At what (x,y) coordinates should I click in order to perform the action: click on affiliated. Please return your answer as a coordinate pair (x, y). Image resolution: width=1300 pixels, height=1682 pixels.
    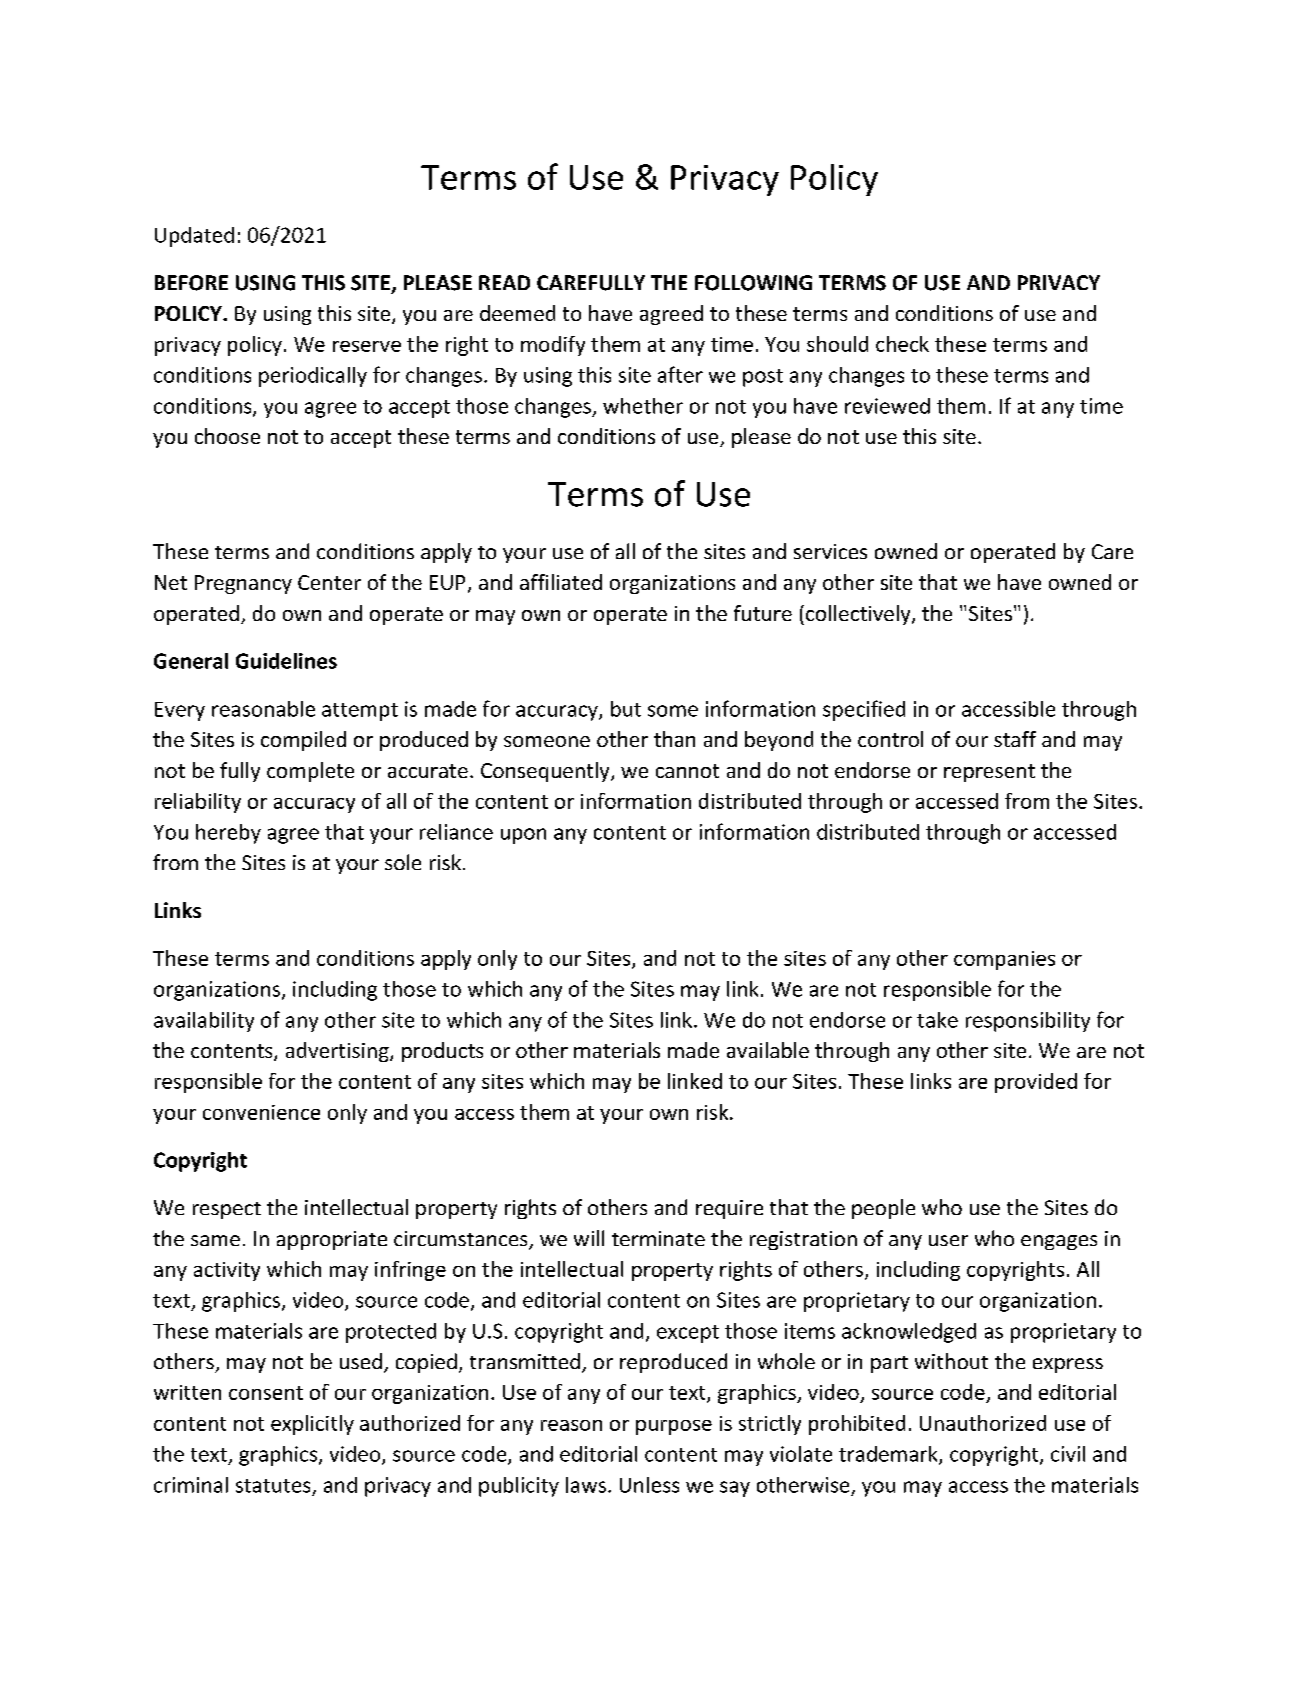
    Looking at the image, I should click on (561, 582).
